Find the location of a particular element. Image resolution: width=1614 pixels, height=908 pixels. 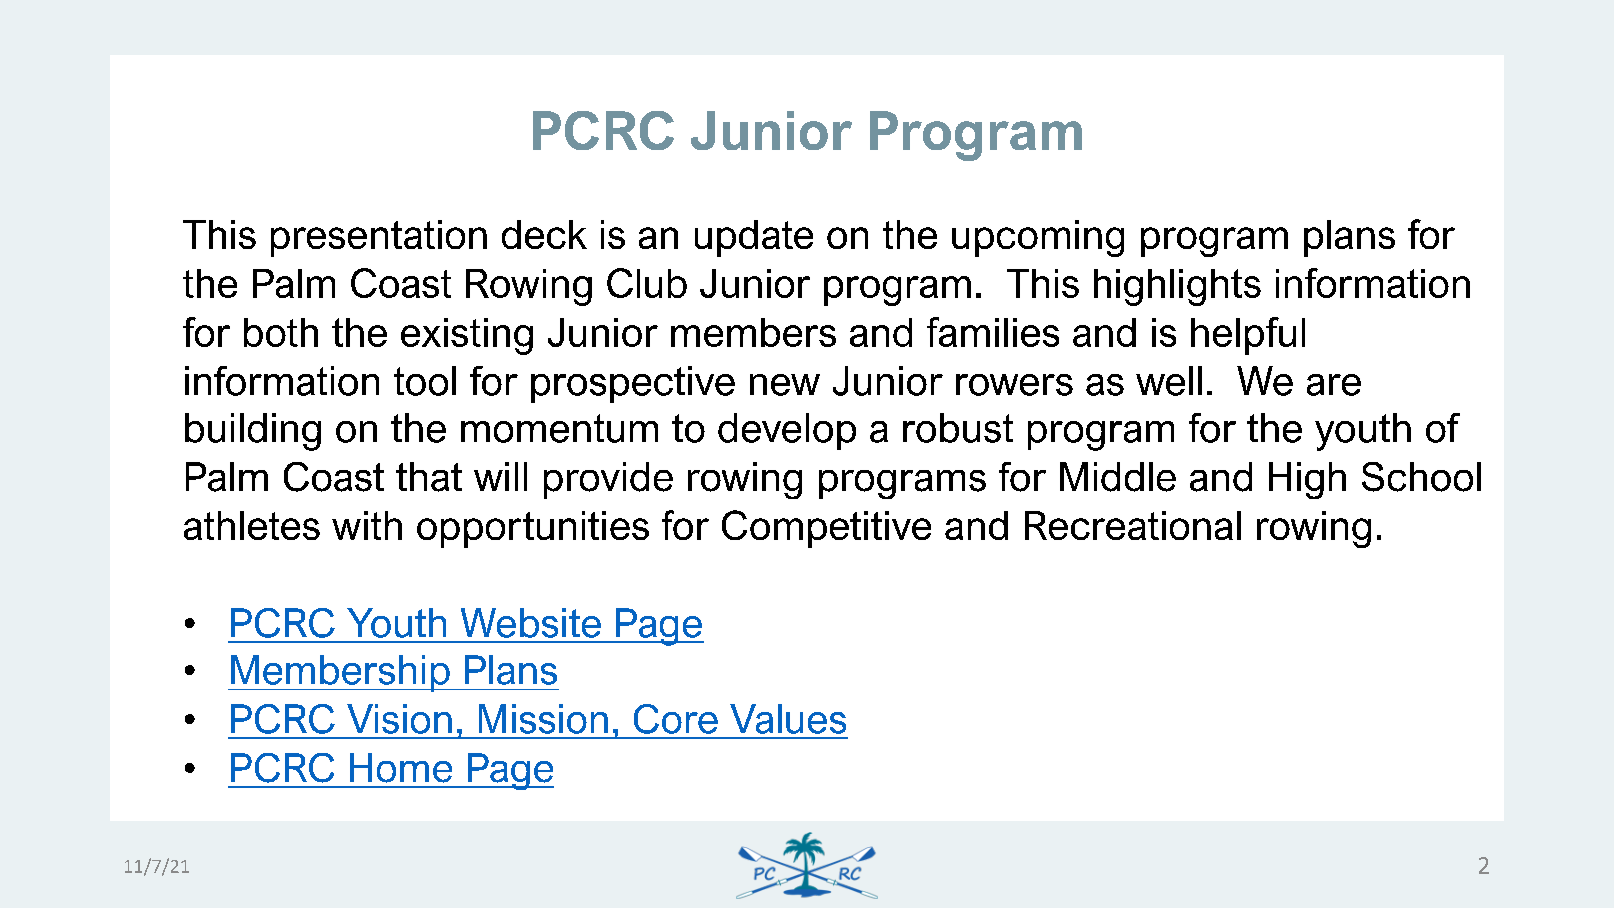

Home is located at coordinates (401, 768).
